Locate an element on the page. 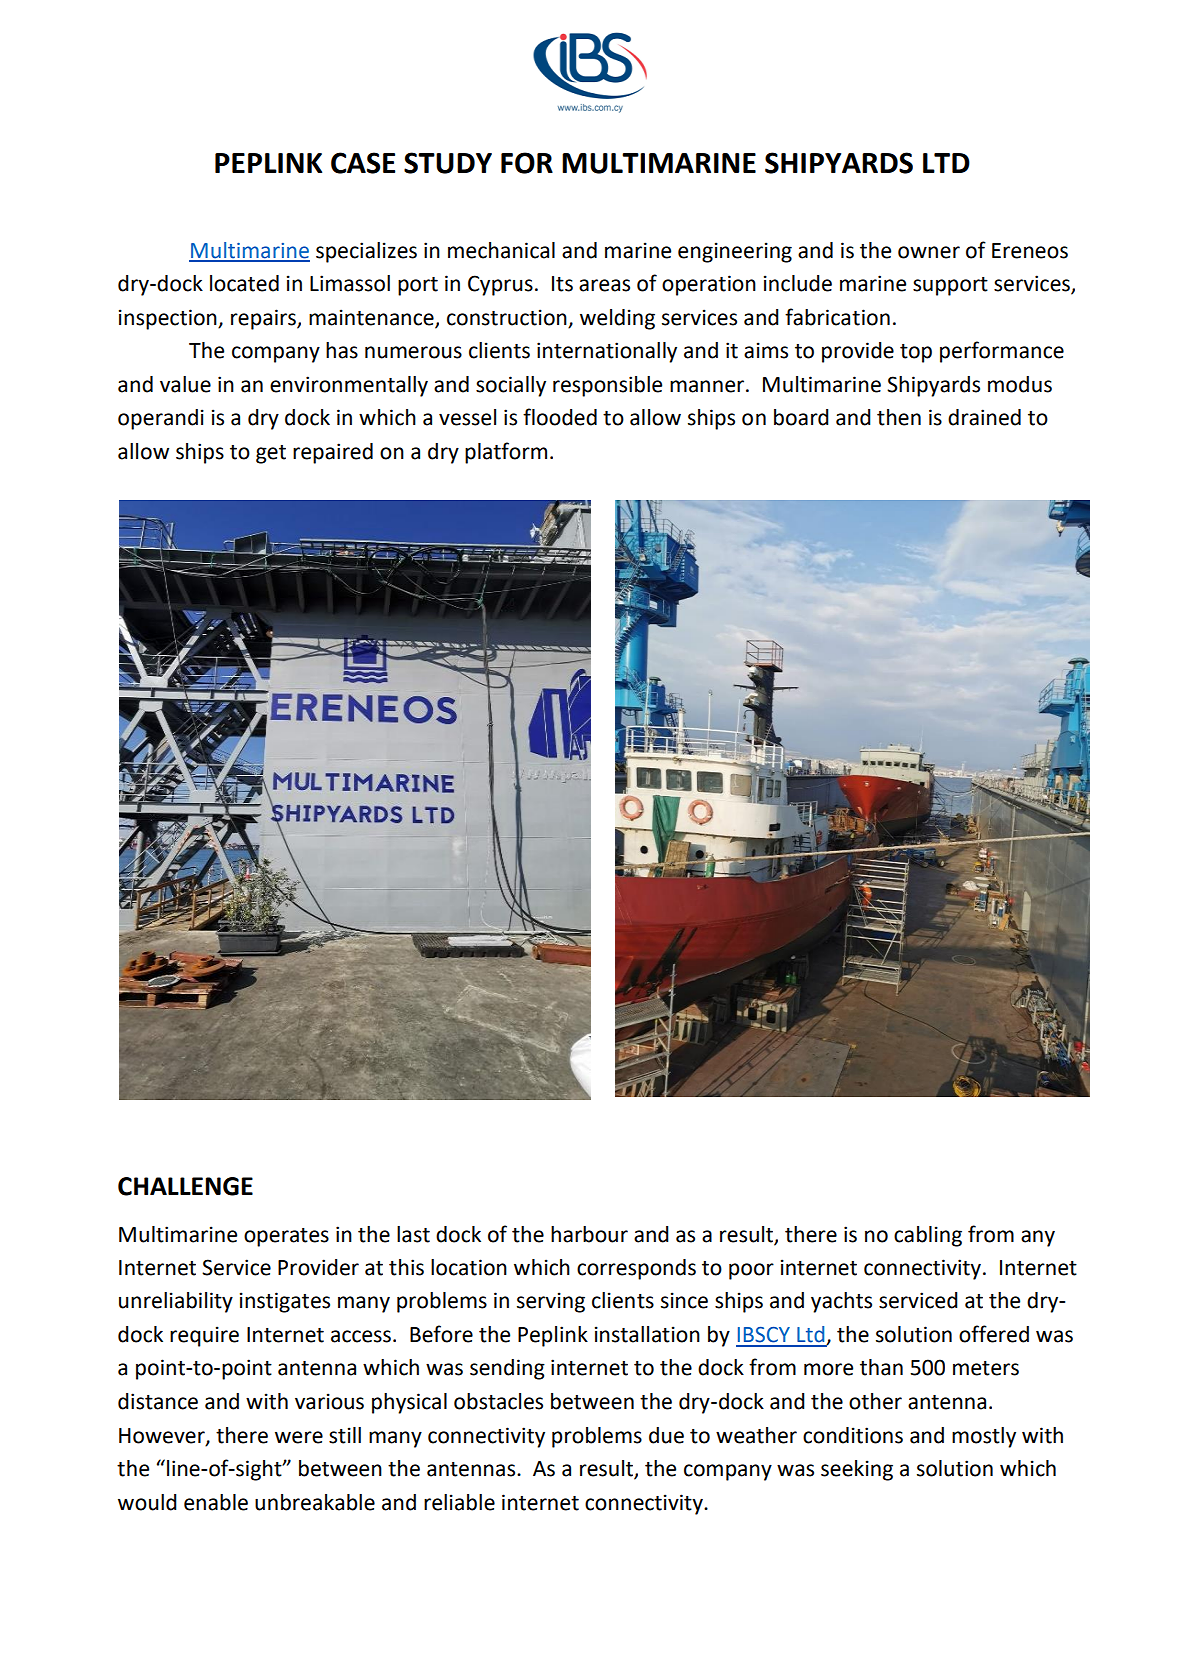 The height and width of the page is (1674, 1184). due is located at coordinates (666, 1435).
